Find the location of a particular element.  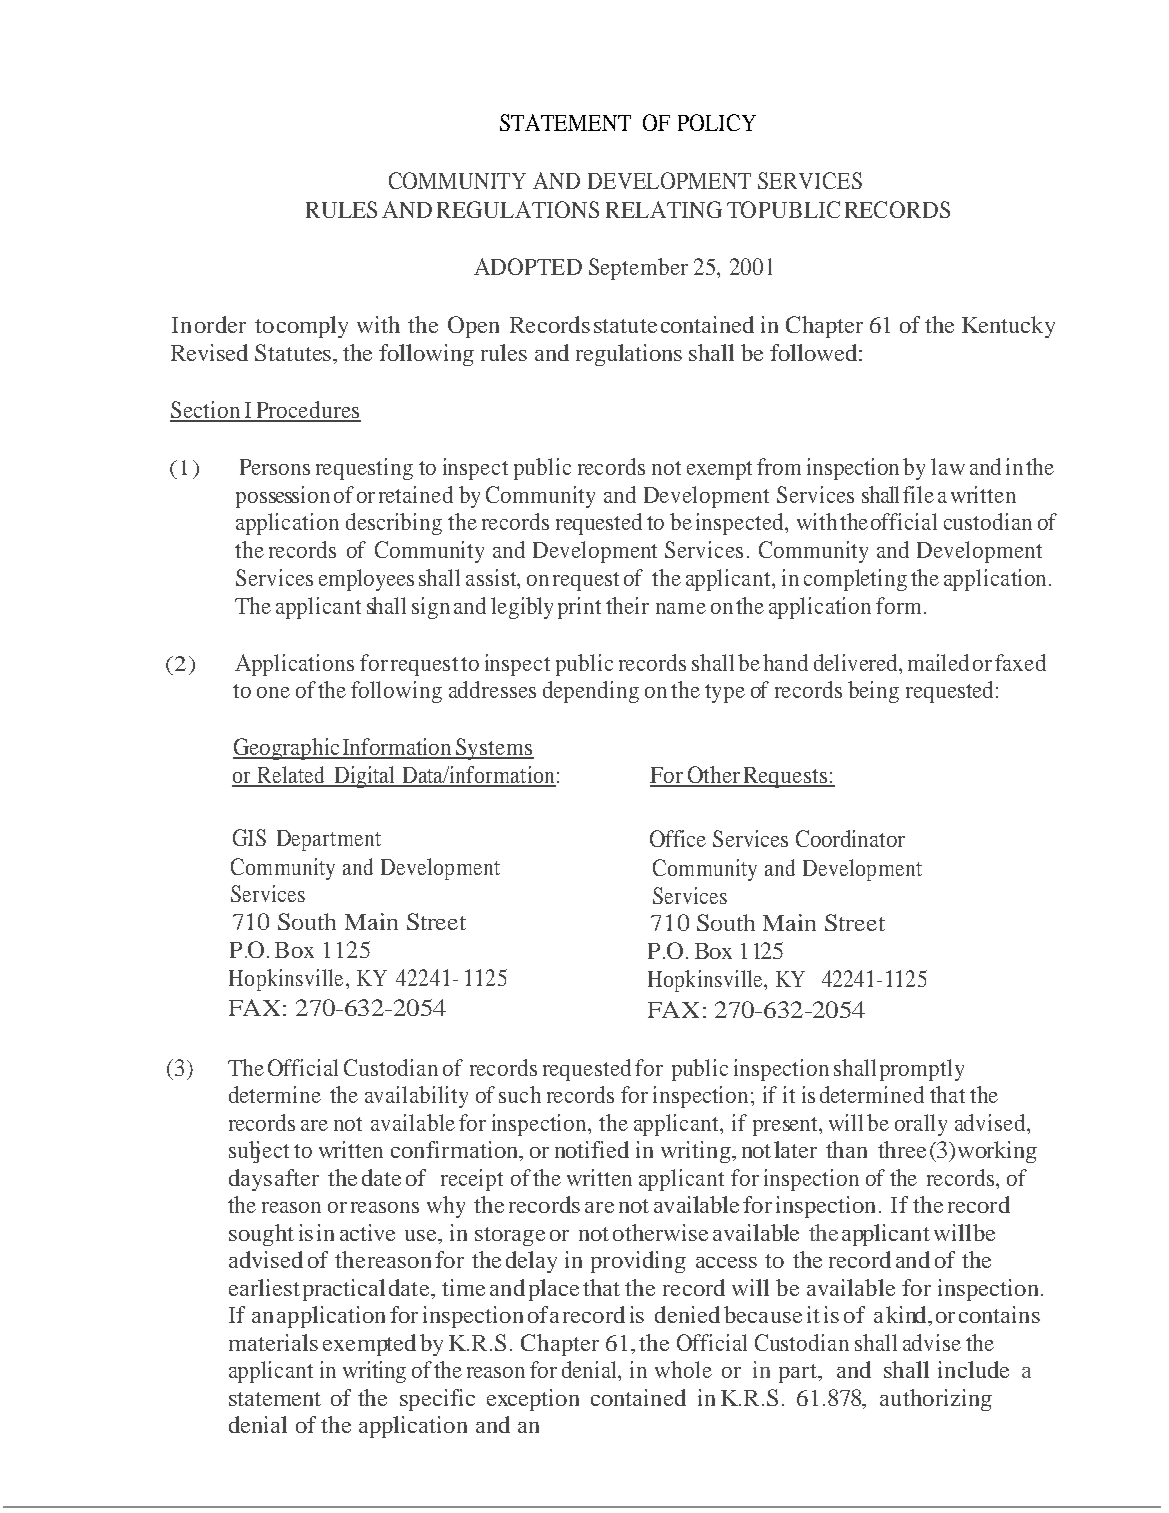

materials is located at coordinates (273, 1342).
